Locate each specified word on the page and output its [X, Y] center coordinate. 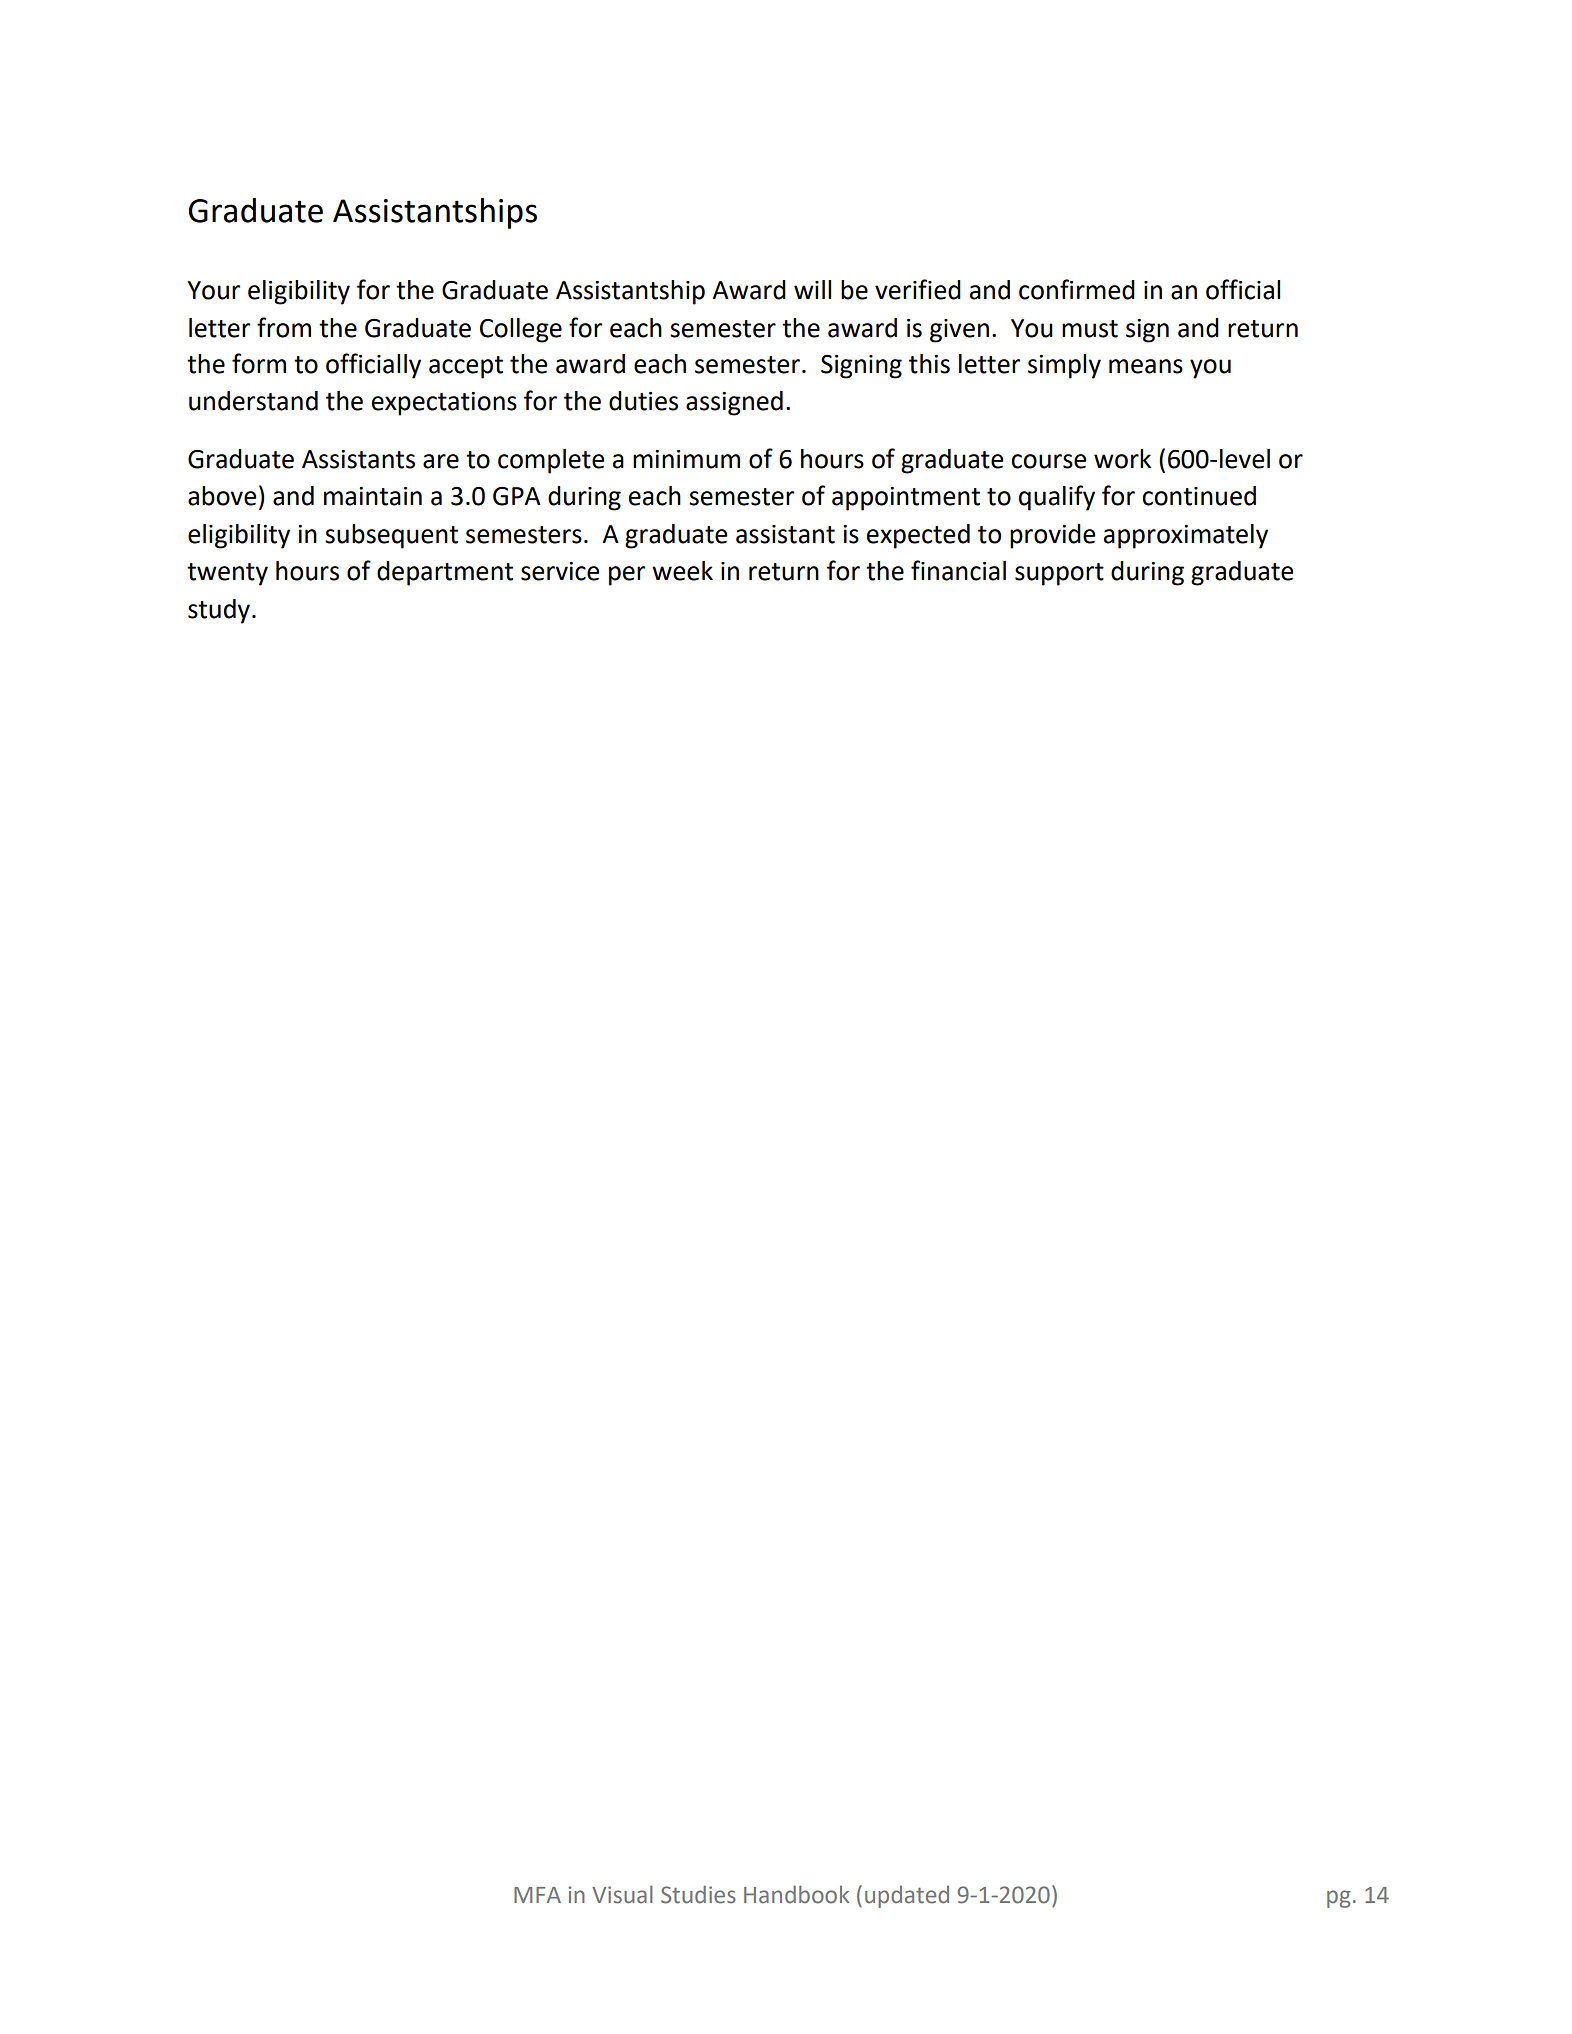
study [219, 611]
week [682, 571]
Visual [622, 1894]
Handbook [796, 1894]
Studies [698, 1894]
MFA [537, 1895]
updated [907, 1897]
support [1059, 574]
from [284, 327]
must [1090, 329]
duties [643, 401]
